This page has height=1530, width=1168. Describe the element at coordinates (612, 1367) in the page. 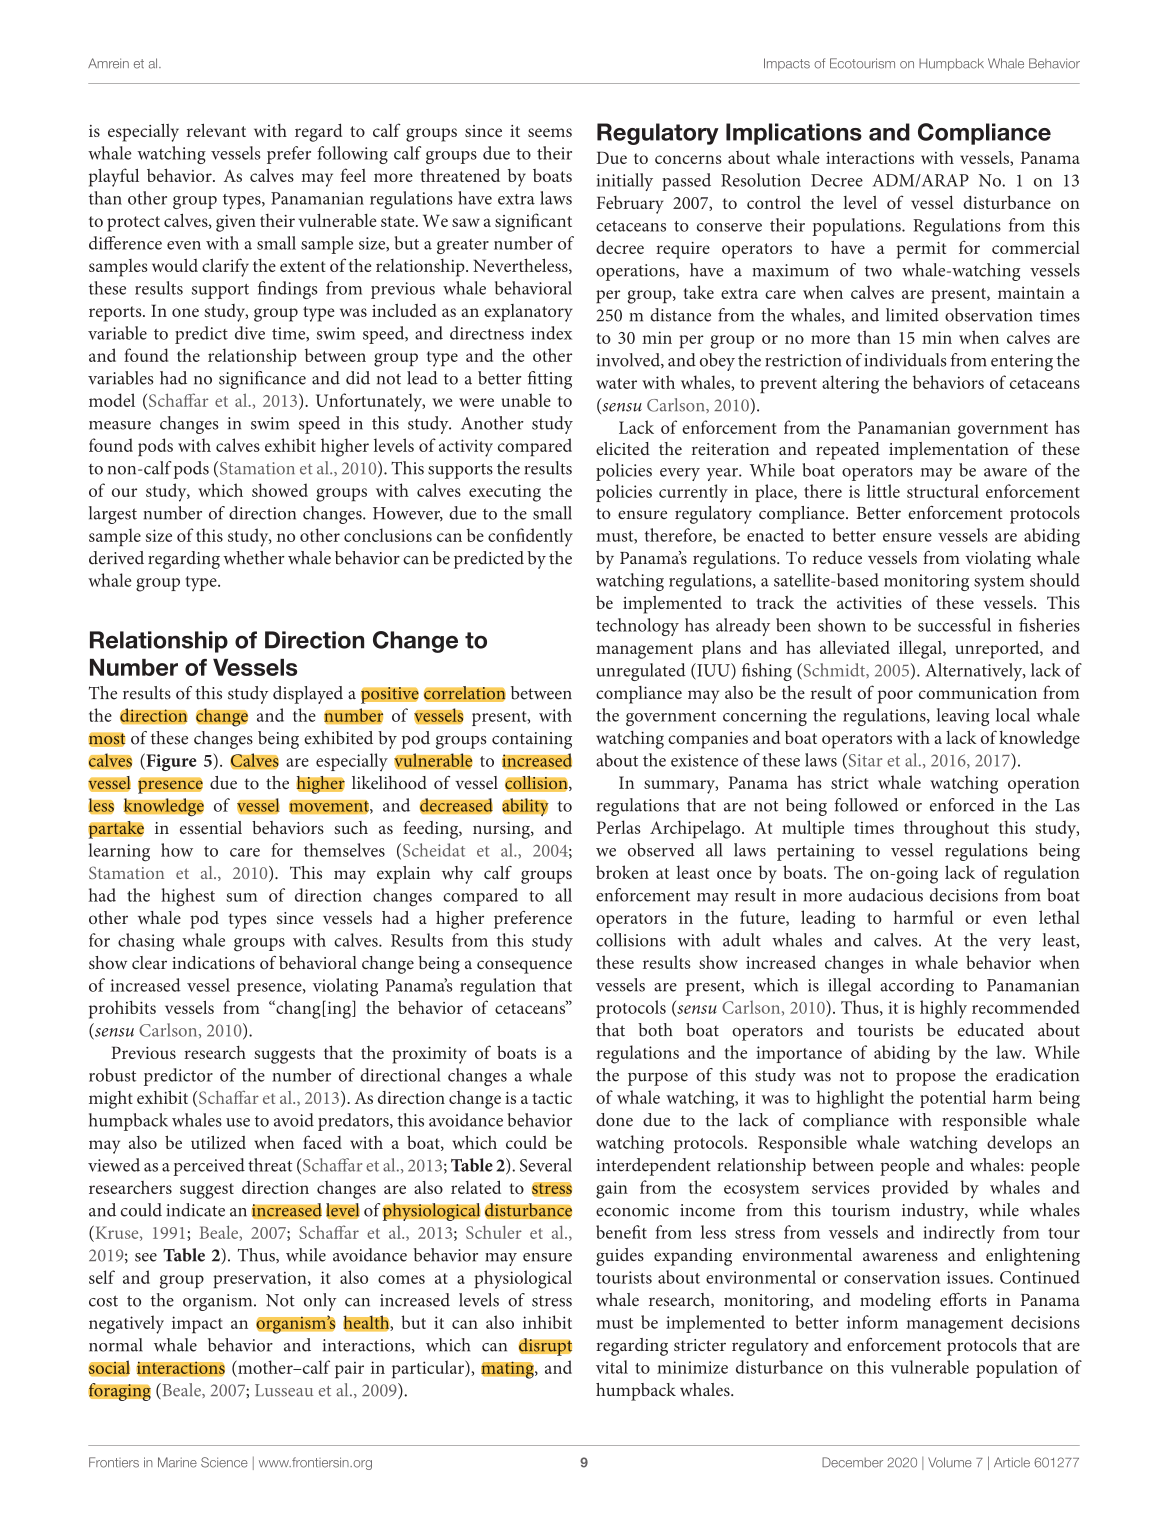

I see `vital` at that location.
